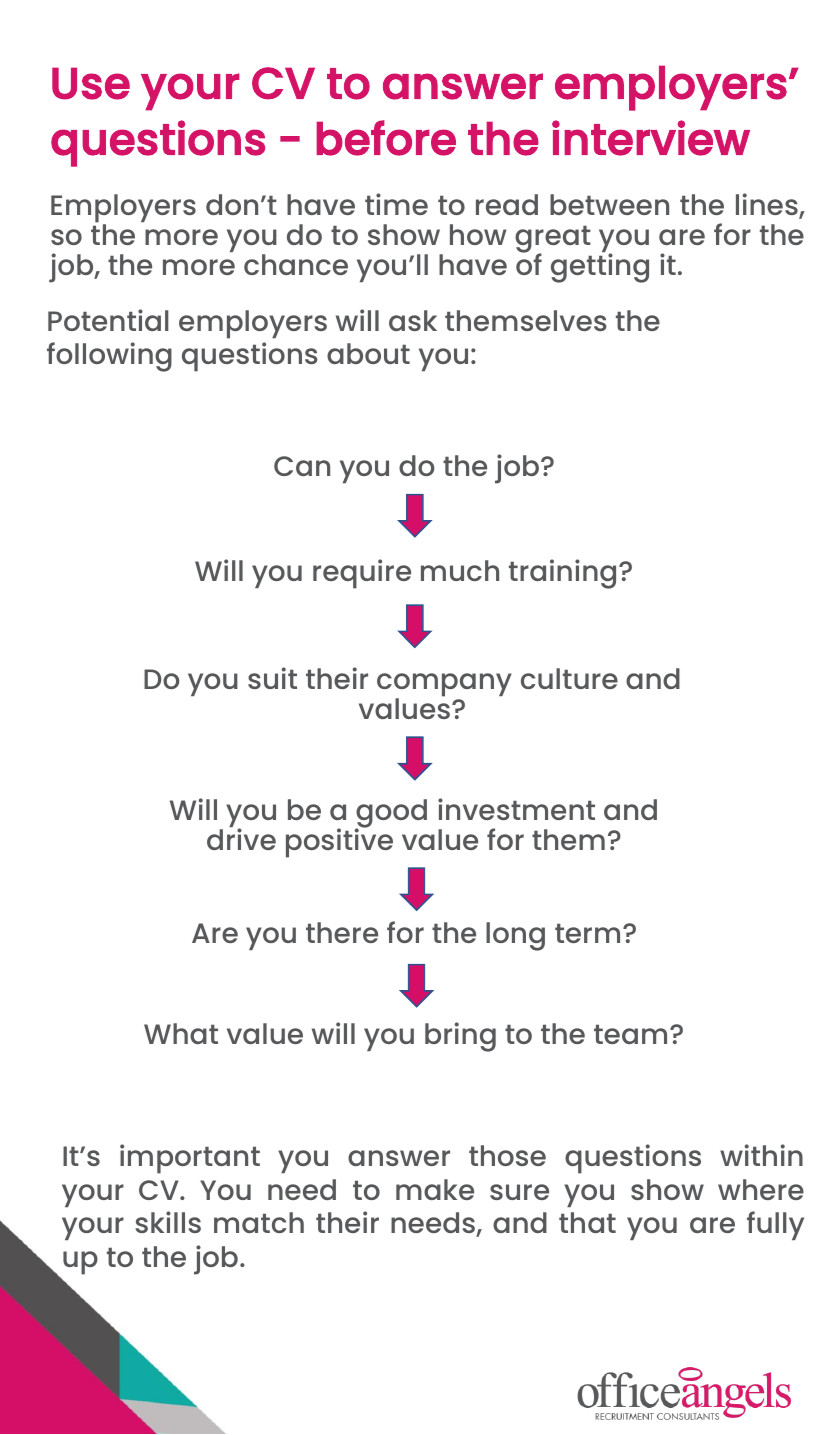  I want to click on interview, so click(651, 138).
